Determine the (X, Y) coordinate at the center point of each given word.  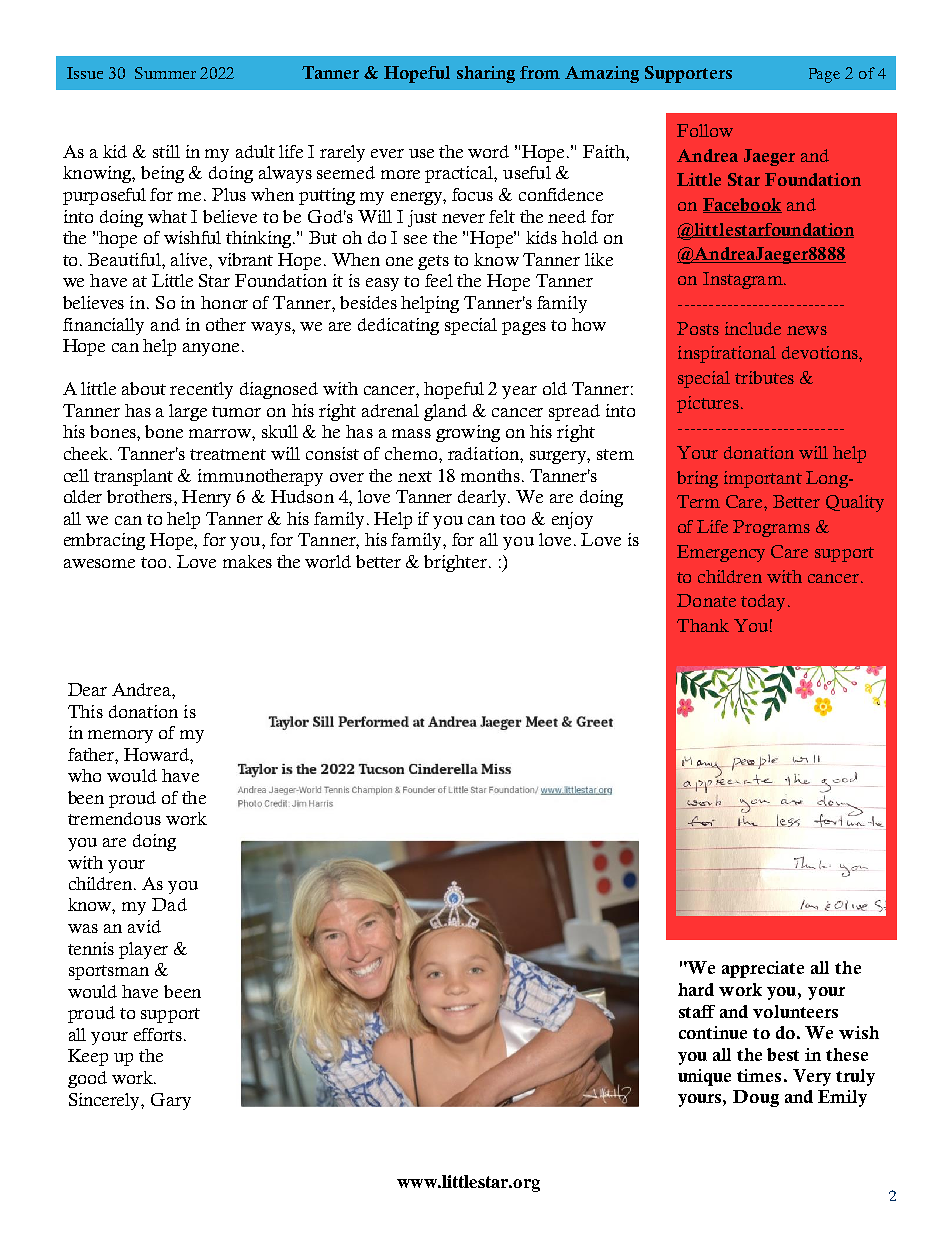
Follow (705, 130)
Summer (165, 73)
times (759, 1075)
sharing (486, 74)
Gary (171, 1101)
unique (704, 1077)
